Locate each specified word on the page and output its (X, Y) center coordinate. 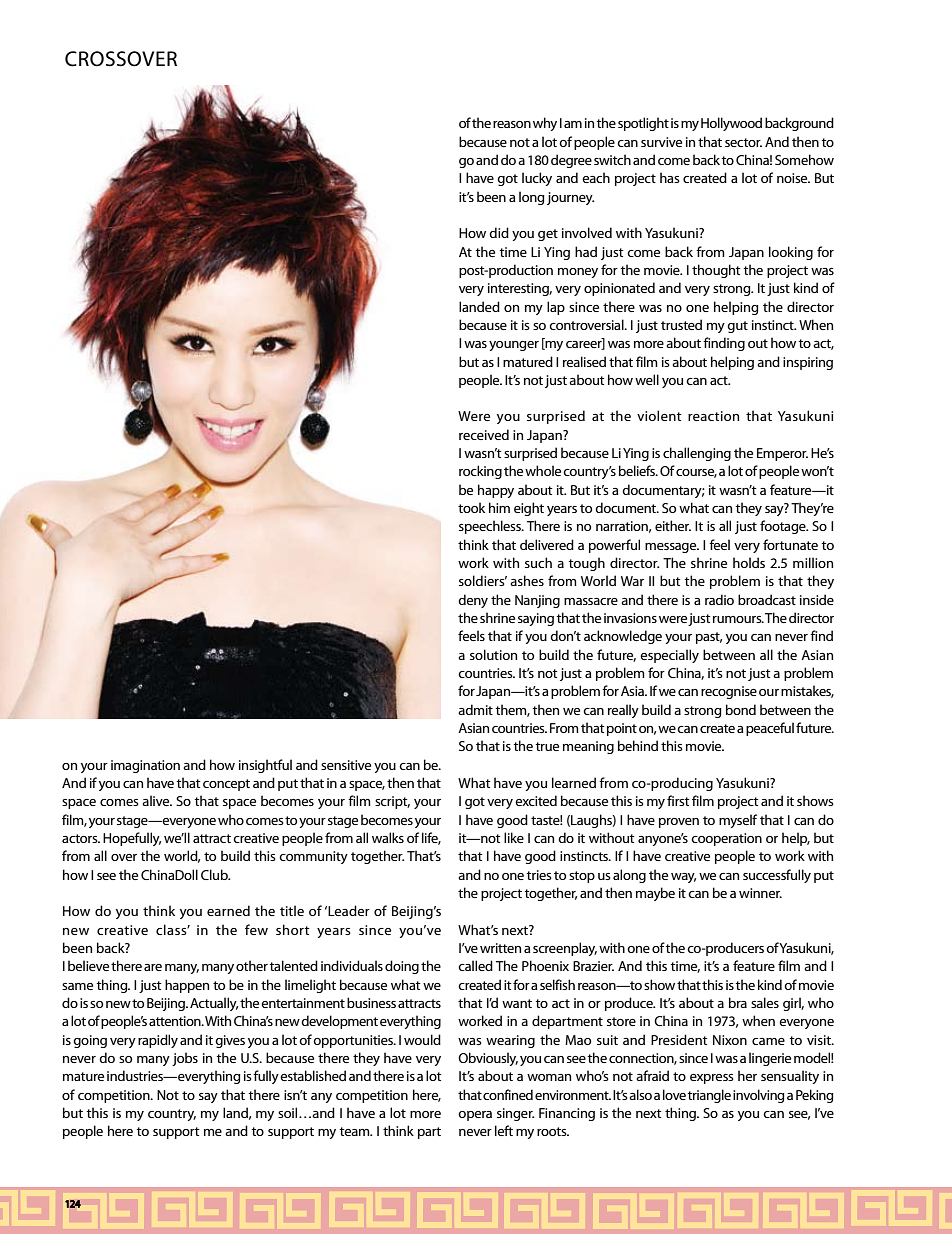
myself (738, 821)
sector (743, 142)
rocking (480, 472)
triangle (709, 1096)
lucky (537, 179)
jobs (185, 1059)
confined (508, 1094)
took (471, 507)
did (499, 232)
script (392, 802)
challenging (697, 454)
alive (157, 800)
